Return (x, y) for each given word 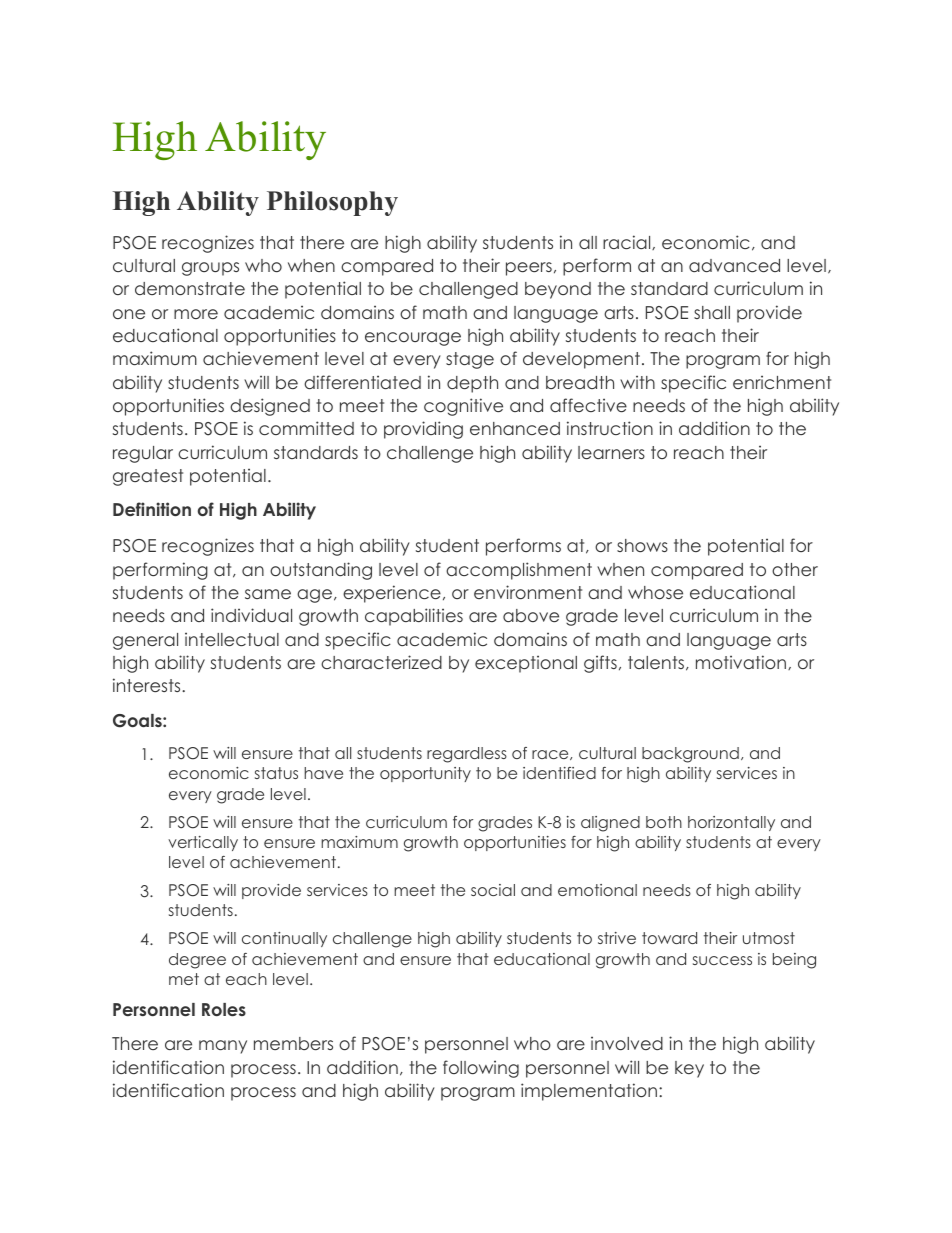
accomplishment (519, 571)
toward (669, 938)
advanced (734, 265)
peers (529, 269)
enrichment (782, 382)
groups (210, 269)
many (223, 1047)
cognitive (463, 407)
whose (655, 592)
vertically (203, 843)
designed (270, 407)
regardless (467, 755)
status (276, 773)
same (268, 594)
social (493, 890)
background (690, 755)
